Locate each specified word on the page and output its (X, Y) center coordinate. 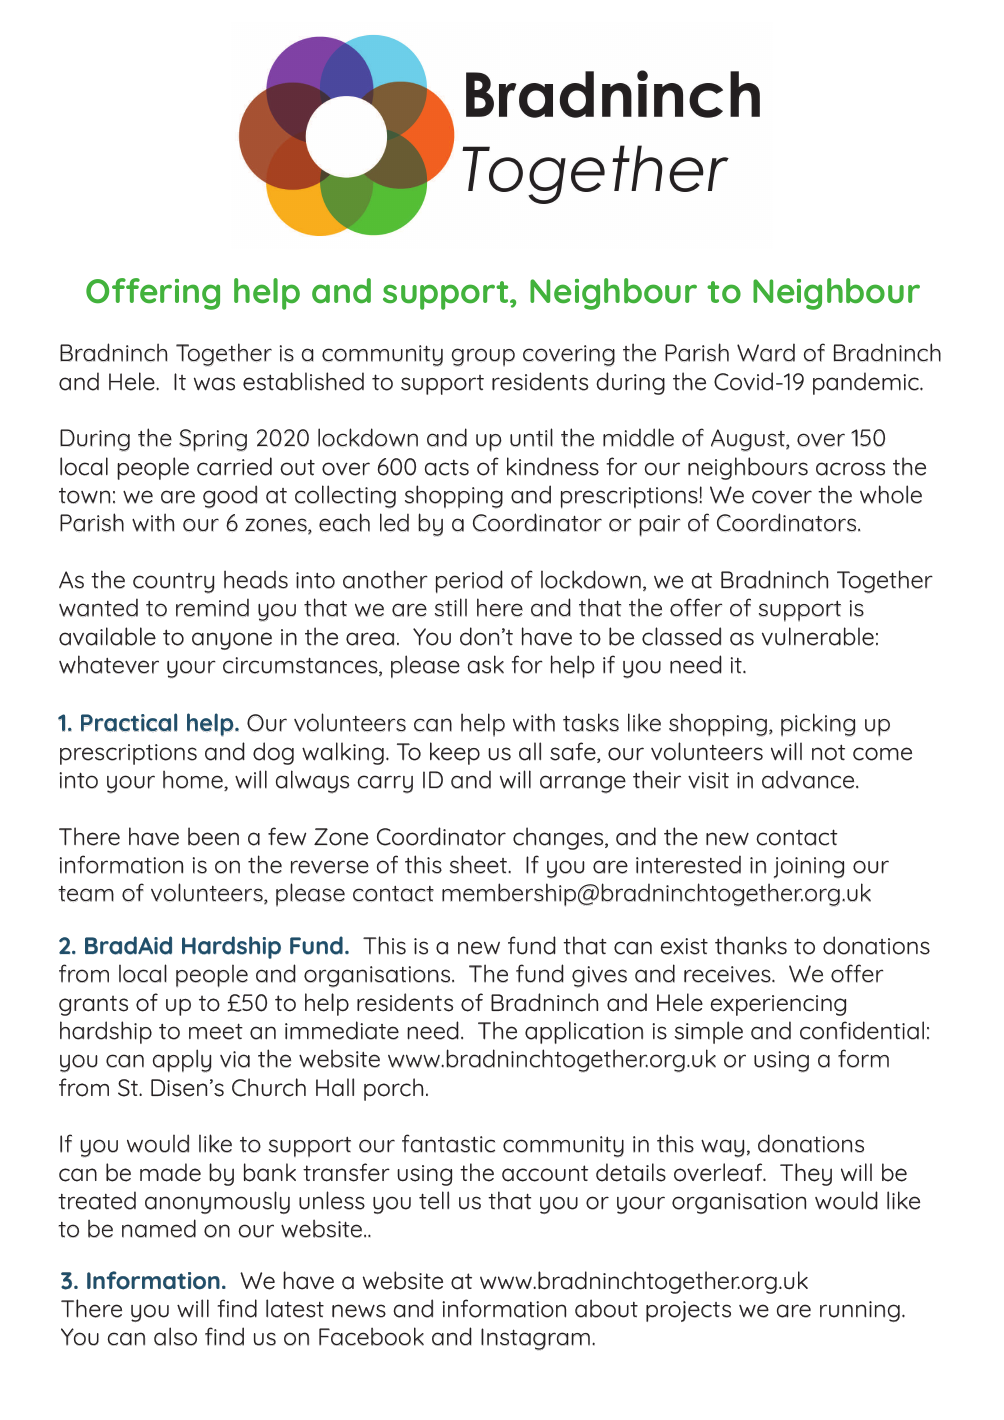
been (213, 836)
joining (809, 868)
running (860, 1311)
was (214, 384)
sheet (479, 864)
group (483, 357)
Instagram (535, 1339)
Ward (766, 352)
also (175, 1336)
